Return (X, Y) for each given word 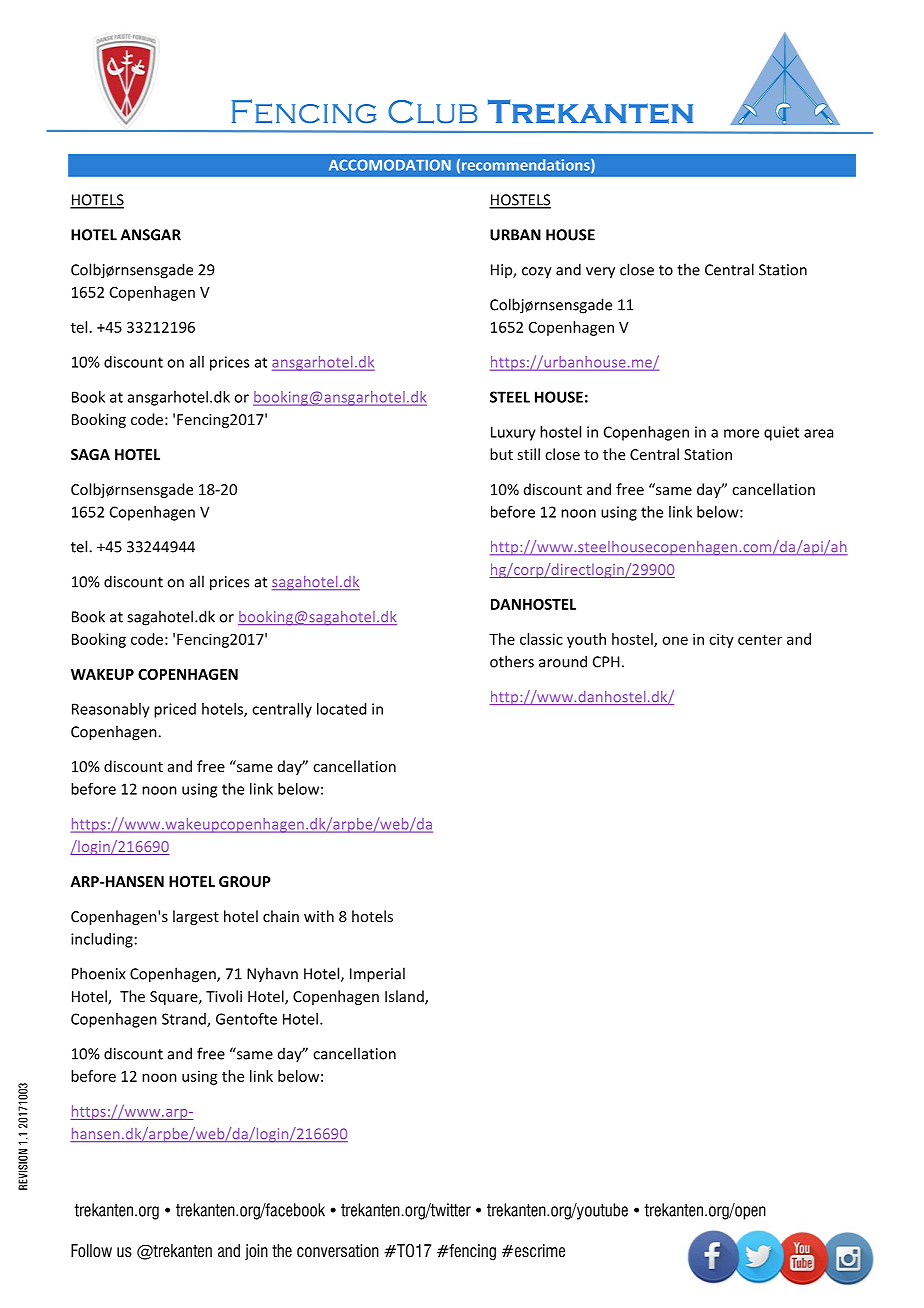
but (501, 454)
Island (405, 997)
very (600, 273)
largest (196, 917)
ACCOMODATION (390, 165)
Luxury (513, 433)
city (721, 640)
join (256, 1252)
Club (432, 112)
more (741, 433)
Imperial (377, 975)
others (512, 661)
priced (175, 710)
